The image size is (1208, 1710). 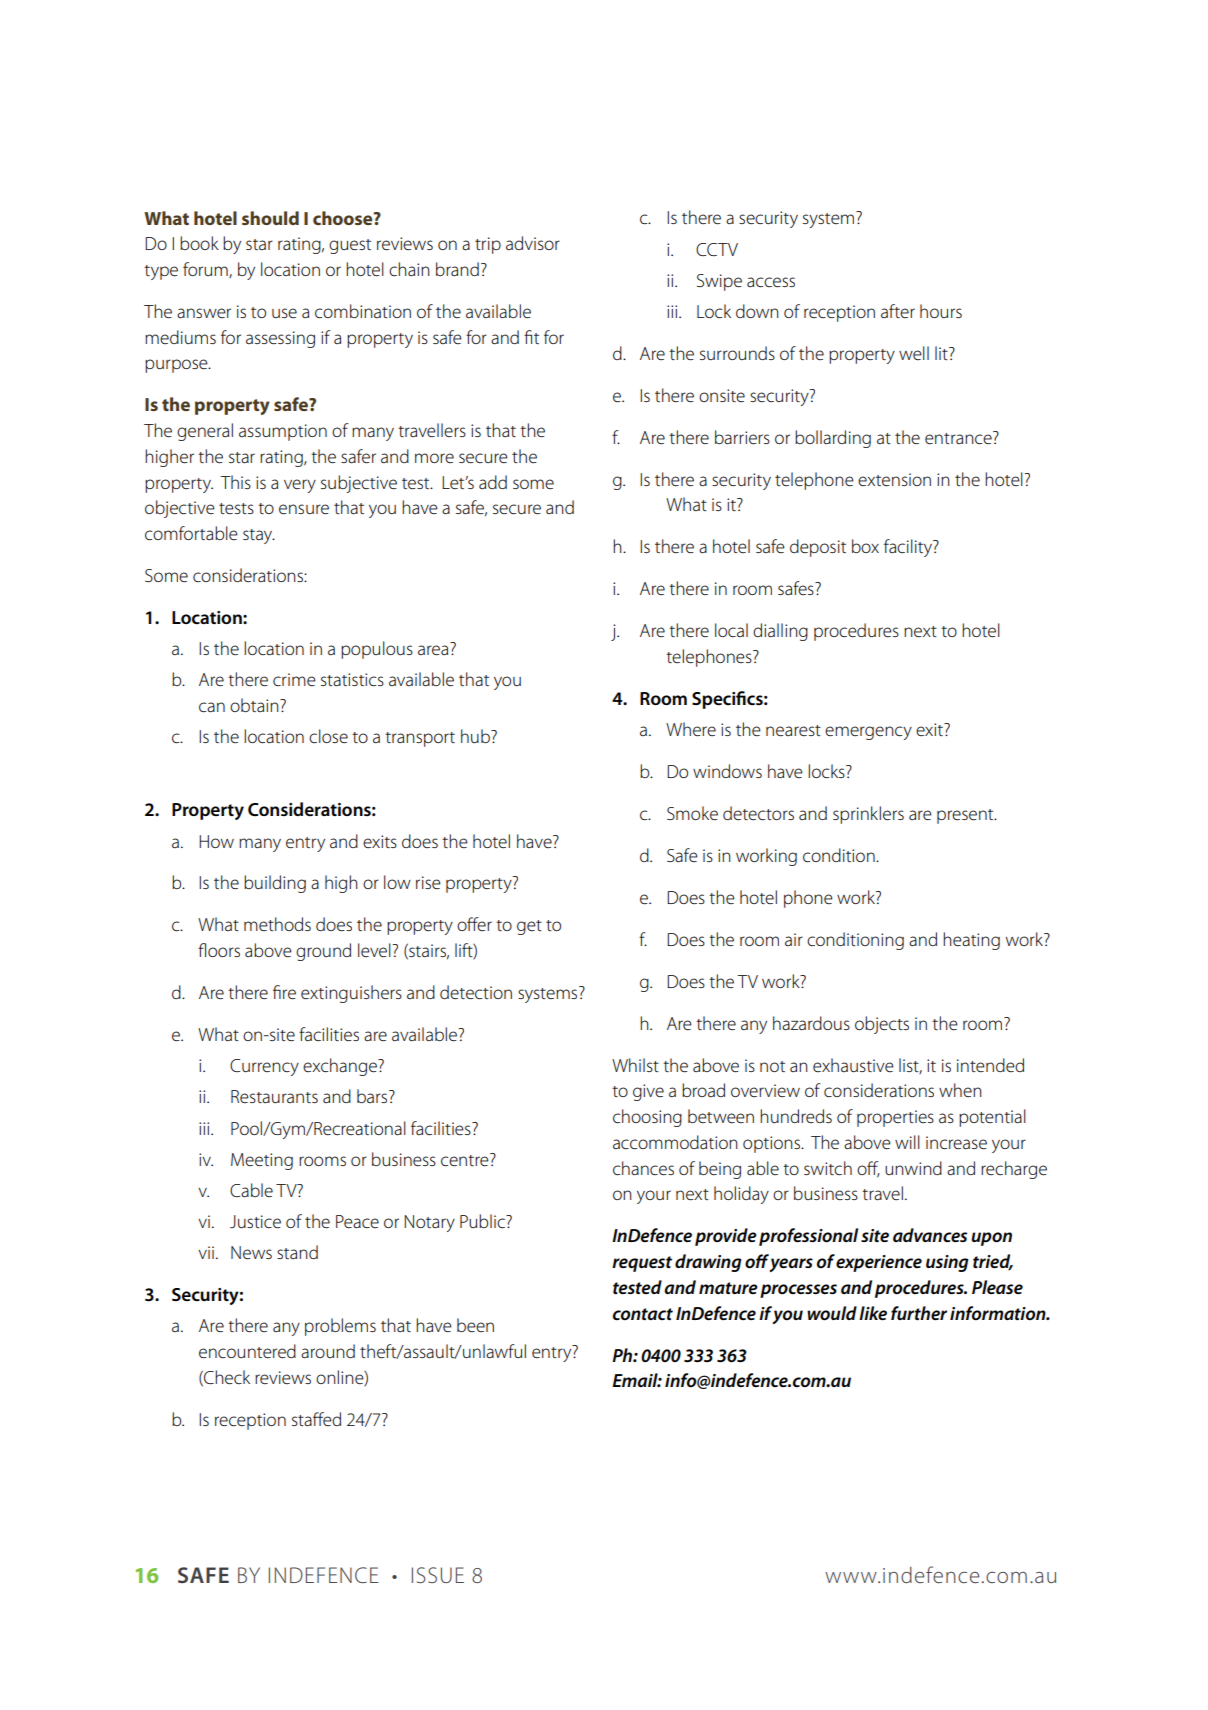 What do you see at coordinates (270, 218) in the image?
I see `should` at bounding box center [270, 218].
